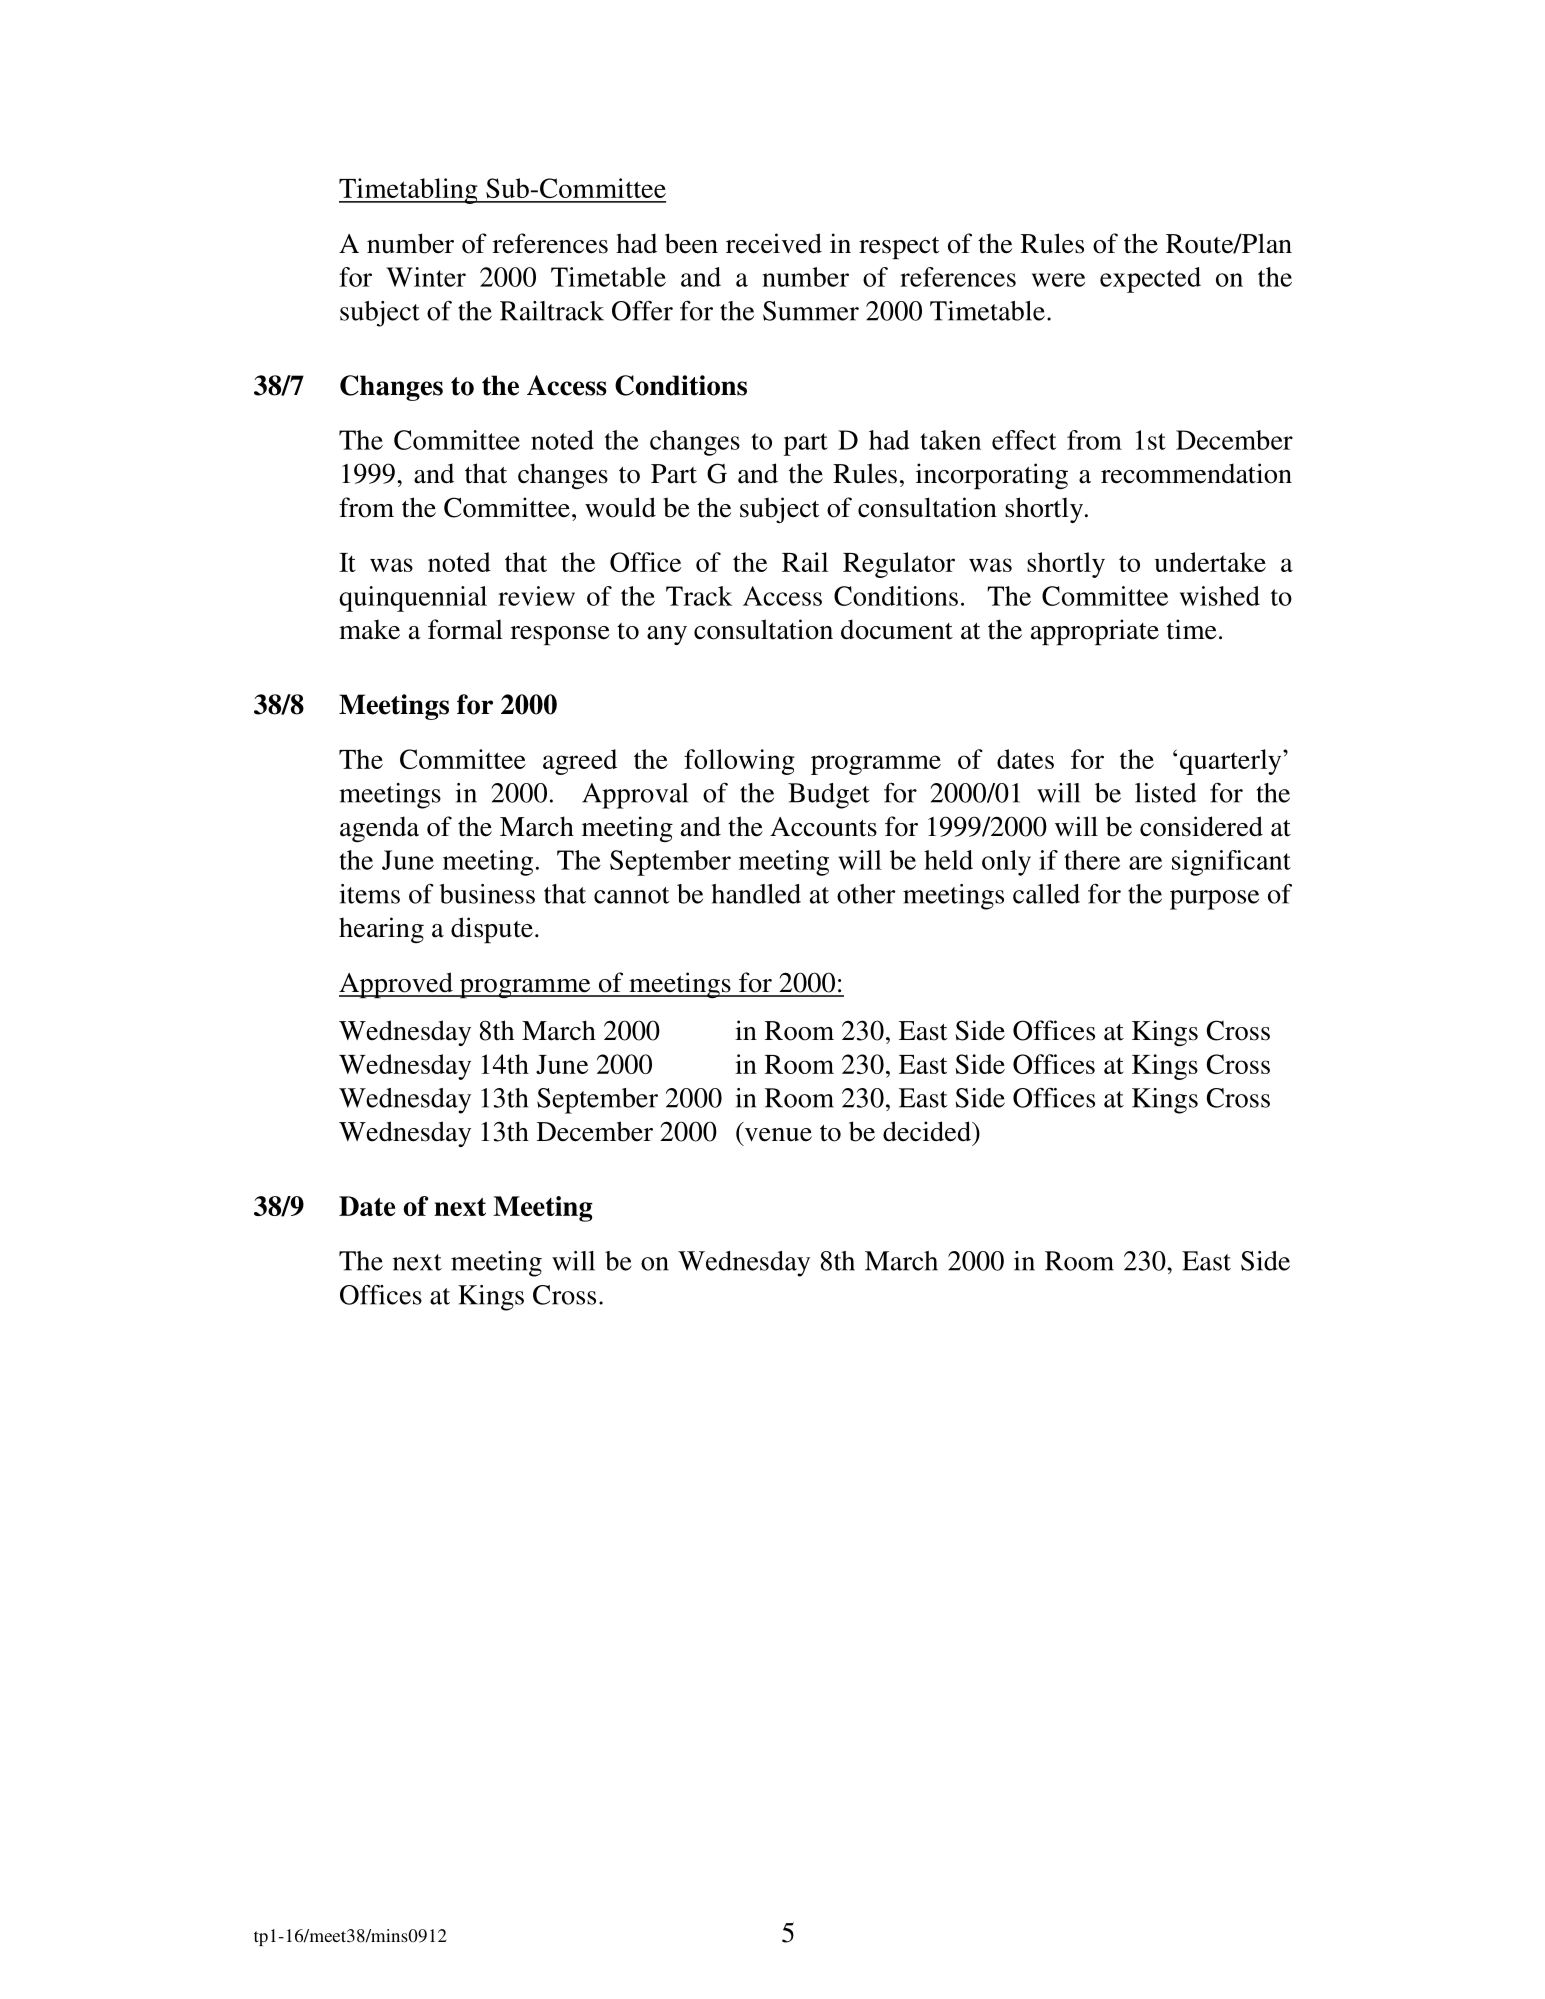 This page has width=1545, height=1999. I want to click on decided, so click(928, 1131).
